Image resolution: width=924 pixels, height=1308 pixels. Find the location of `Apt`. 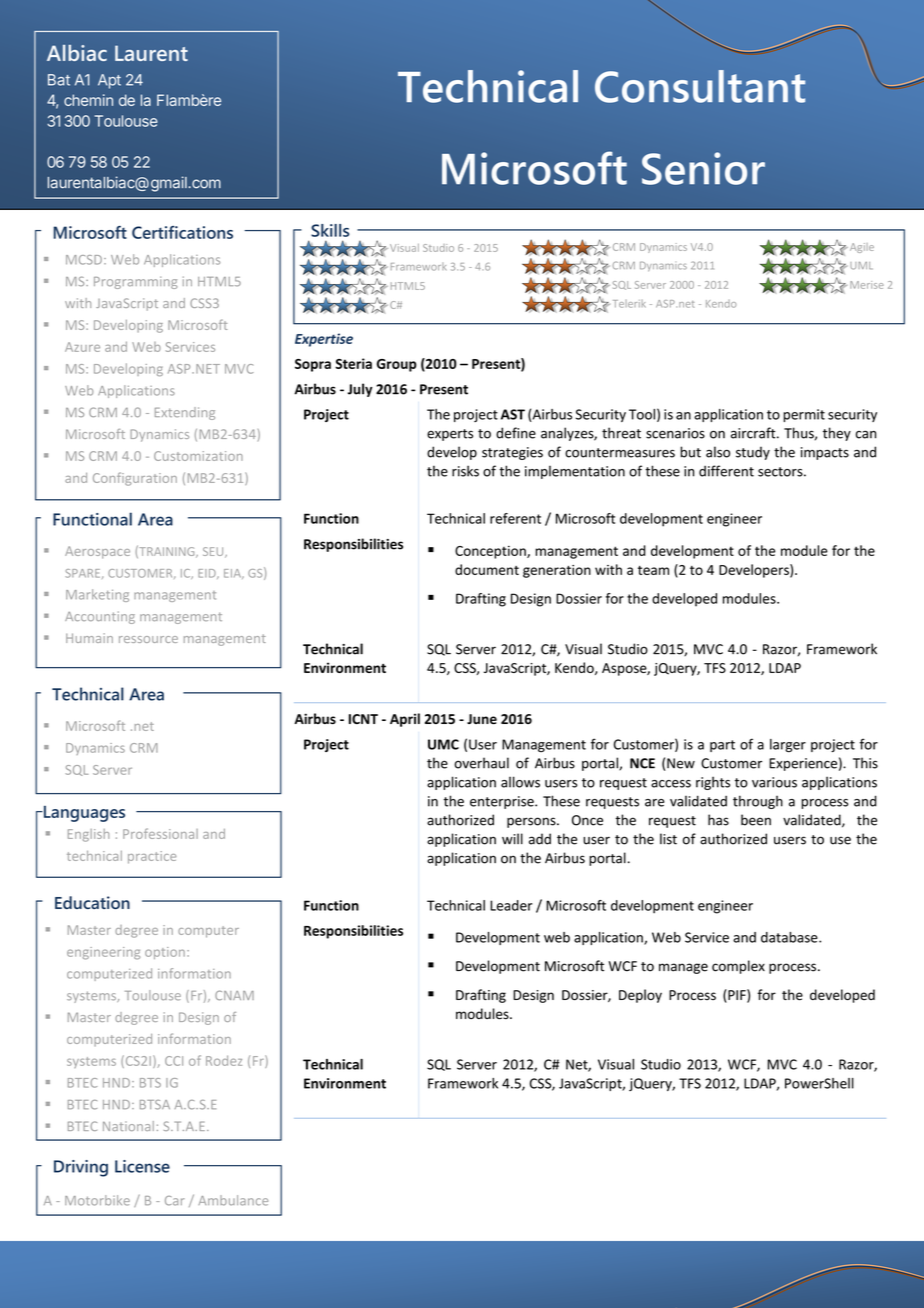

Apt is located at coordinates (109, 81).
